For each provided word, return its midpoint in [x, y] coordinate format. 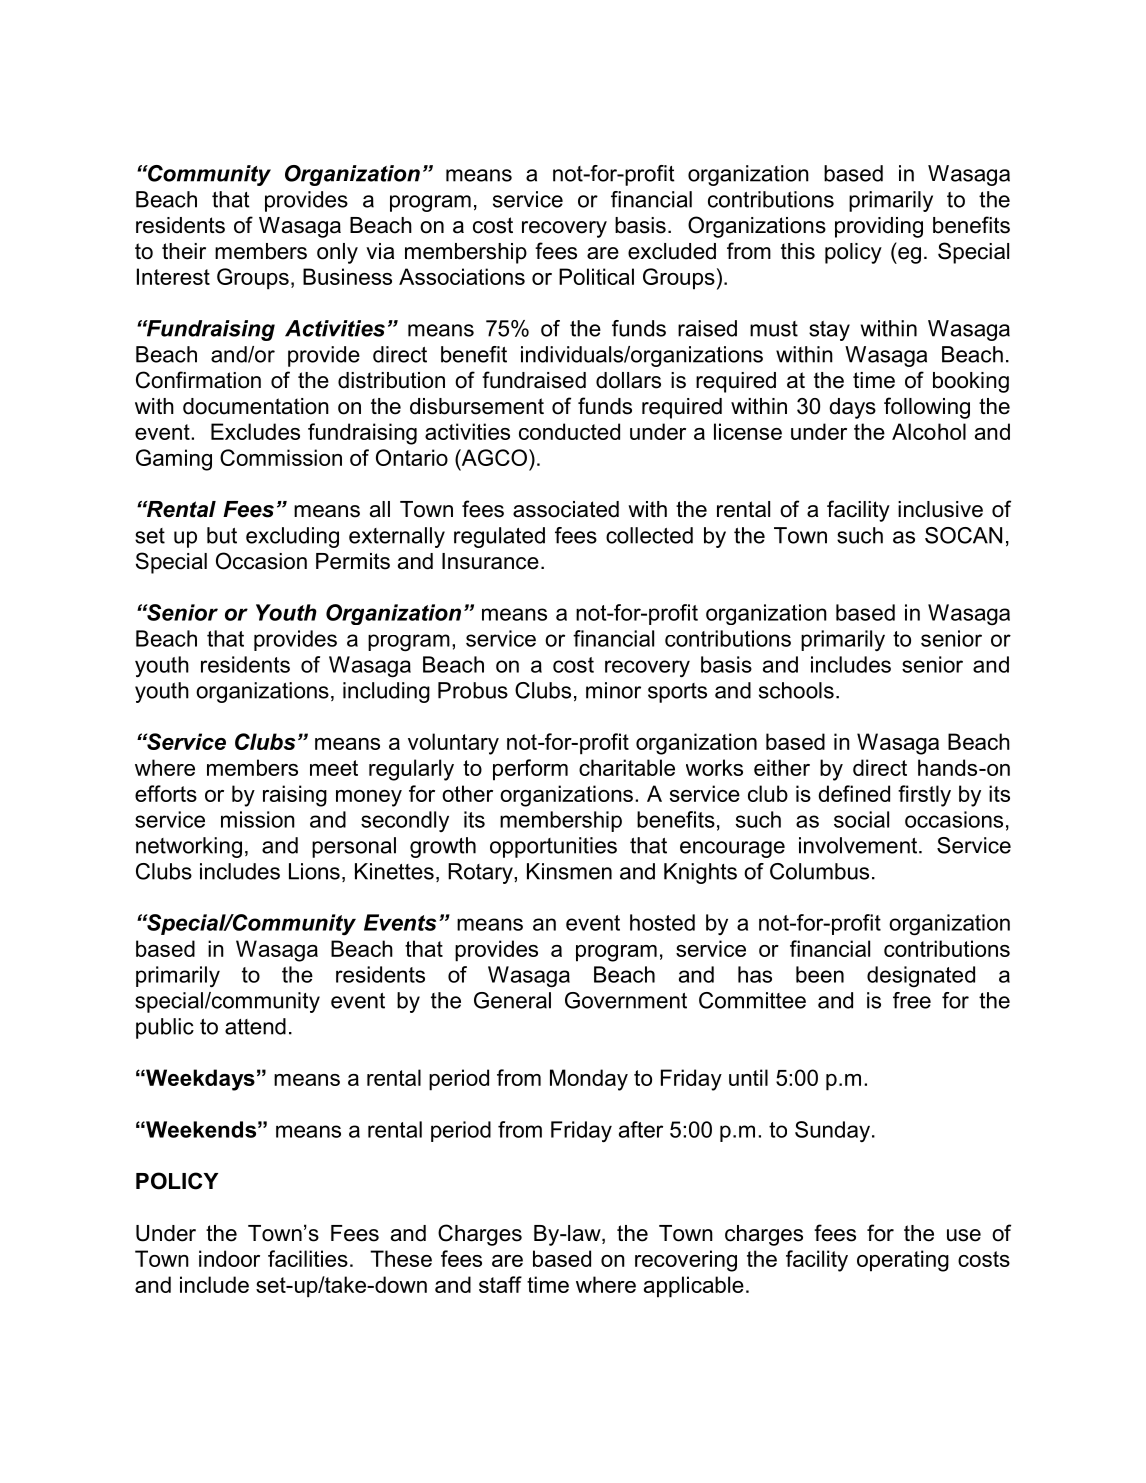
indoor [229, 1258]
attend [255, 1026]
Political [596, 276]
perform [530, 770]
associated [566, 509]
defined [854, 793]
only [337, 253]
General [512, 1000]
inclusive [940, 509]
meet [334, 768]
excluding [292, 537]
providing [879, 227]
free [912, 1000]
